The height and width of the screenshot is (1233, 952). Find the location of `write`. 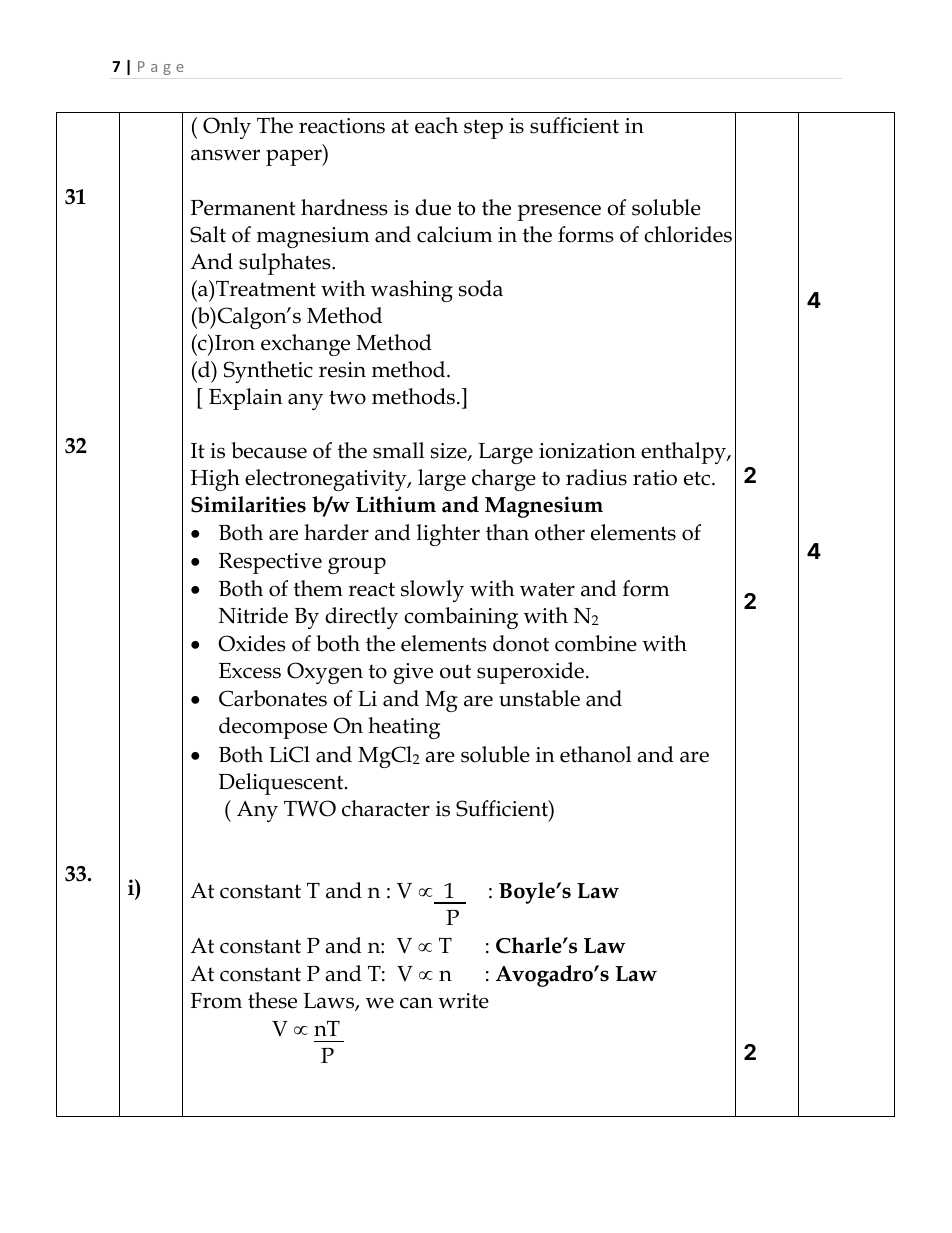

write is located at coordinates (463, 1001).
